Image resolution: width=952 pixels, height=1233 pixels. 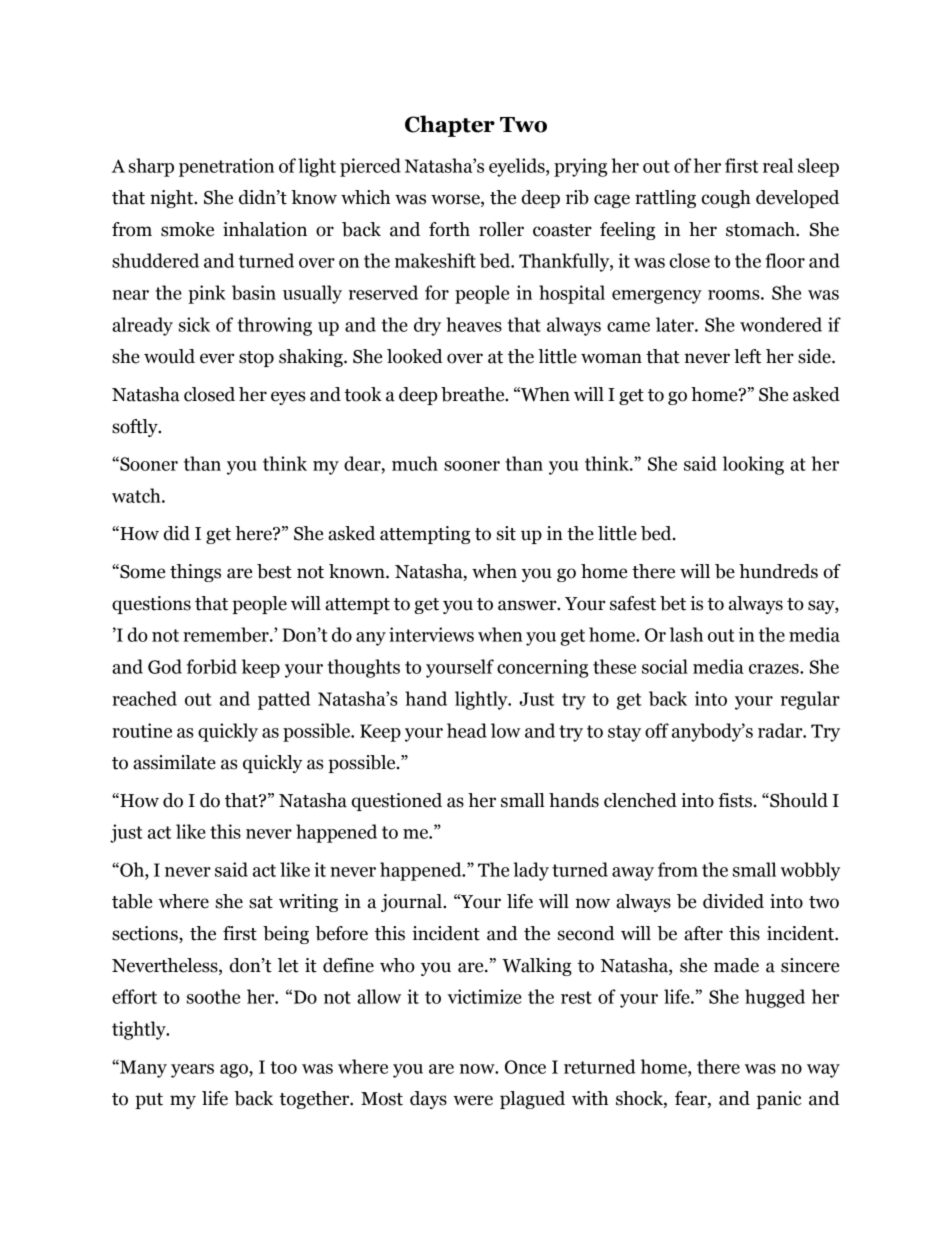 I want to click on were, so click(x=473, y=1100).
